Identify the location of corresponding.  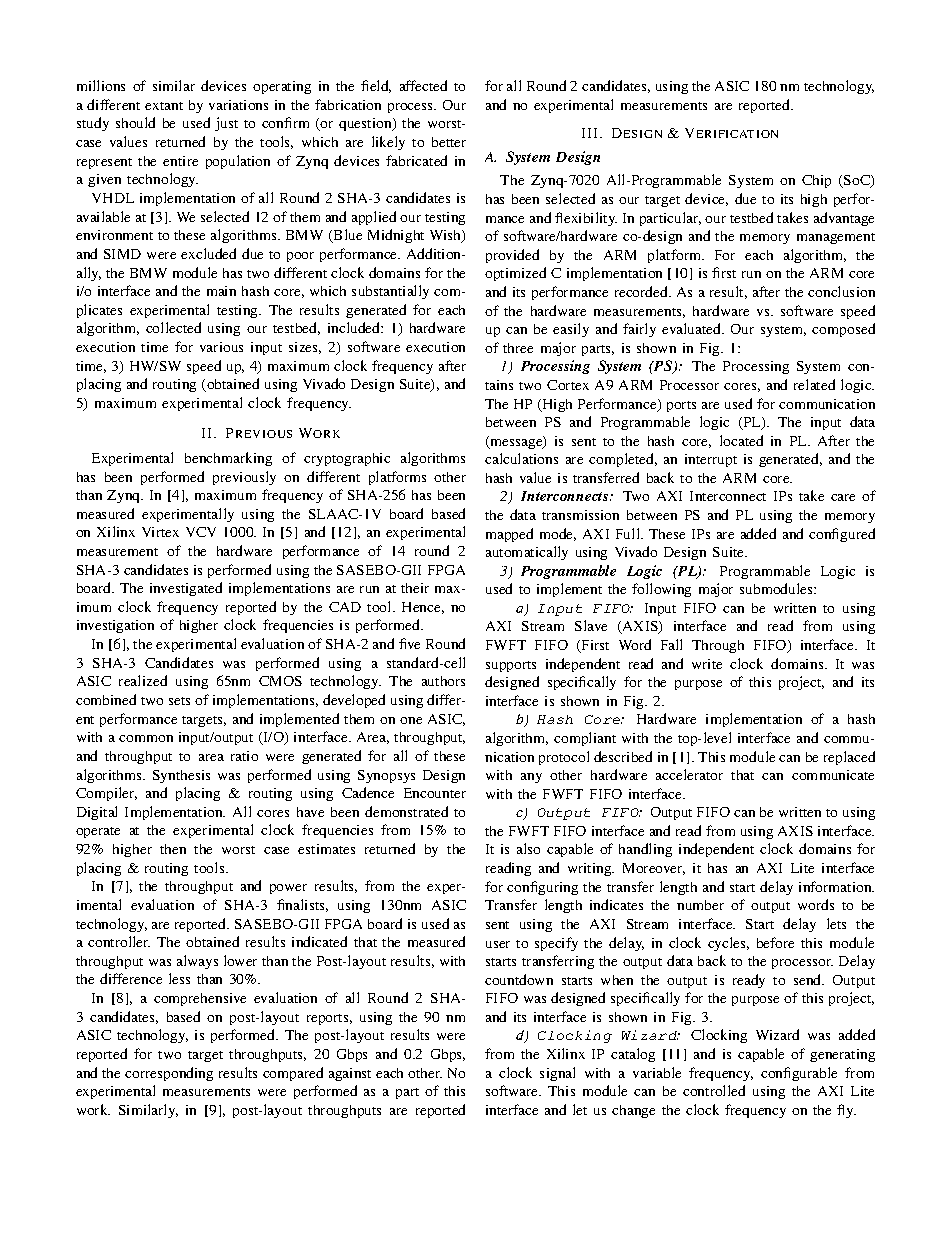
(169, 1074).
